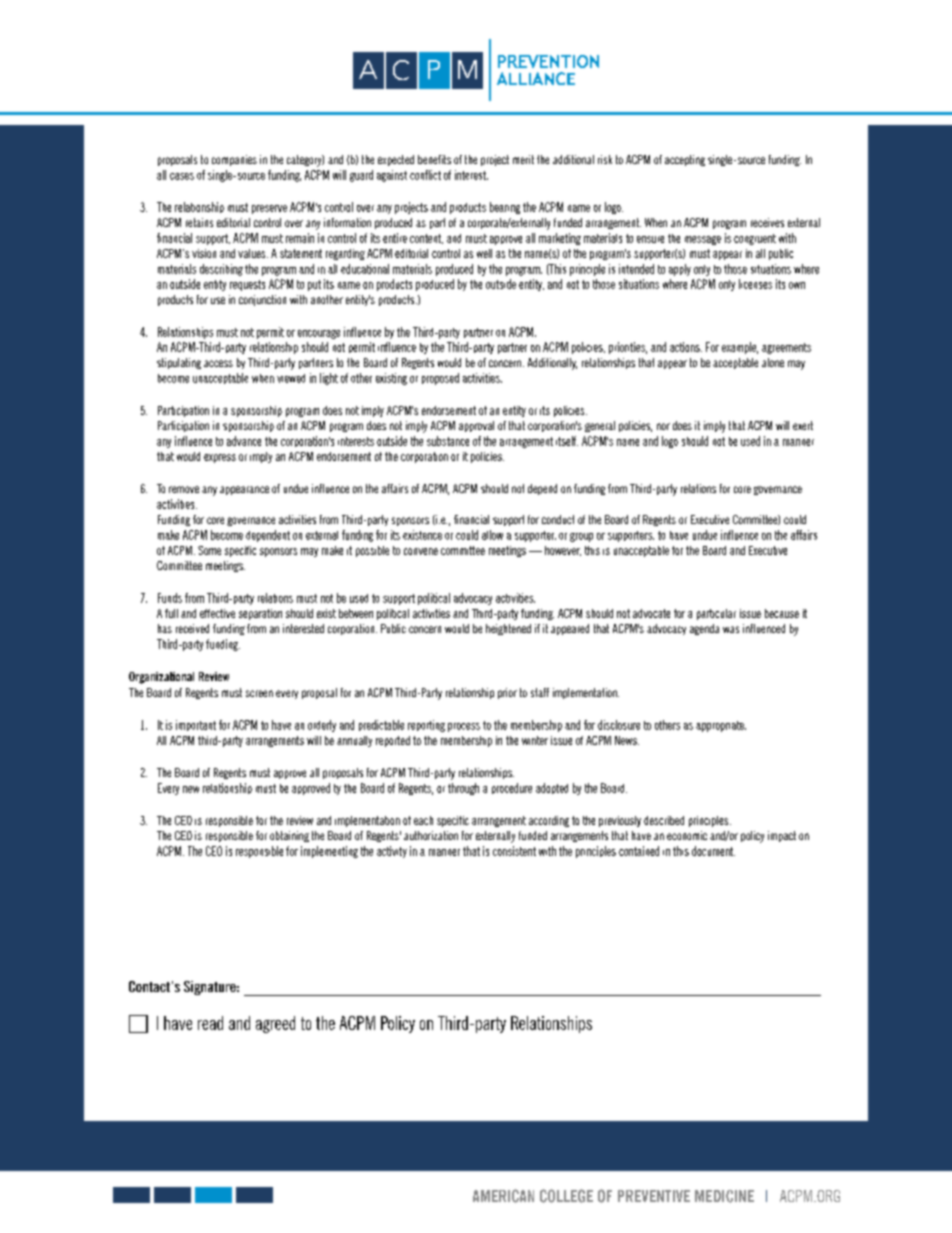  What do you see at coordinates (514, 851) in the screenshot?
I see `consistent` at bounding box center [514, 851].
